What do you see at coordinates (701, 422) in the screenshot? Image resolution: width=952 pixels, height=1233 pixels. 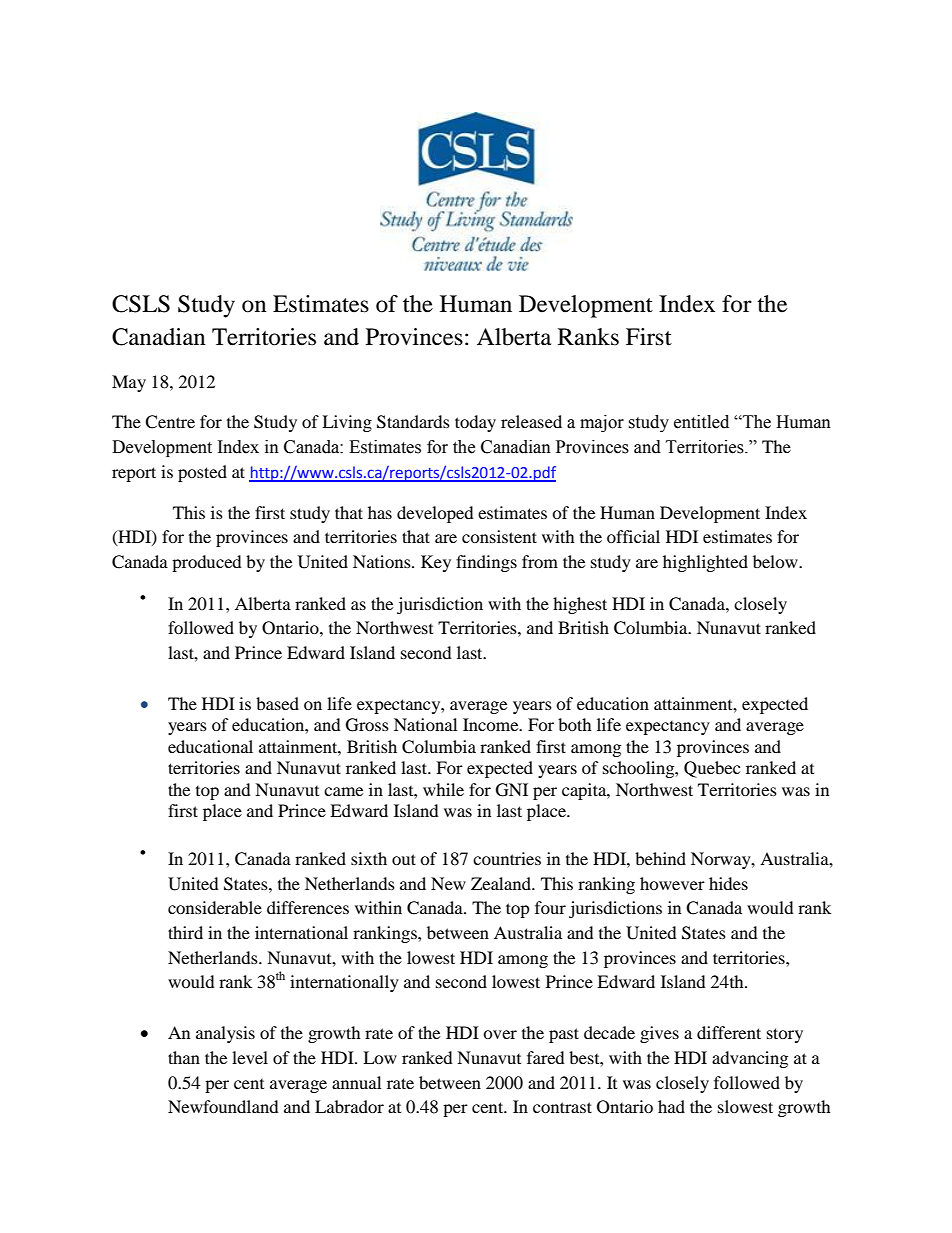 I see `entitled` at bounding box center [701, 422].
